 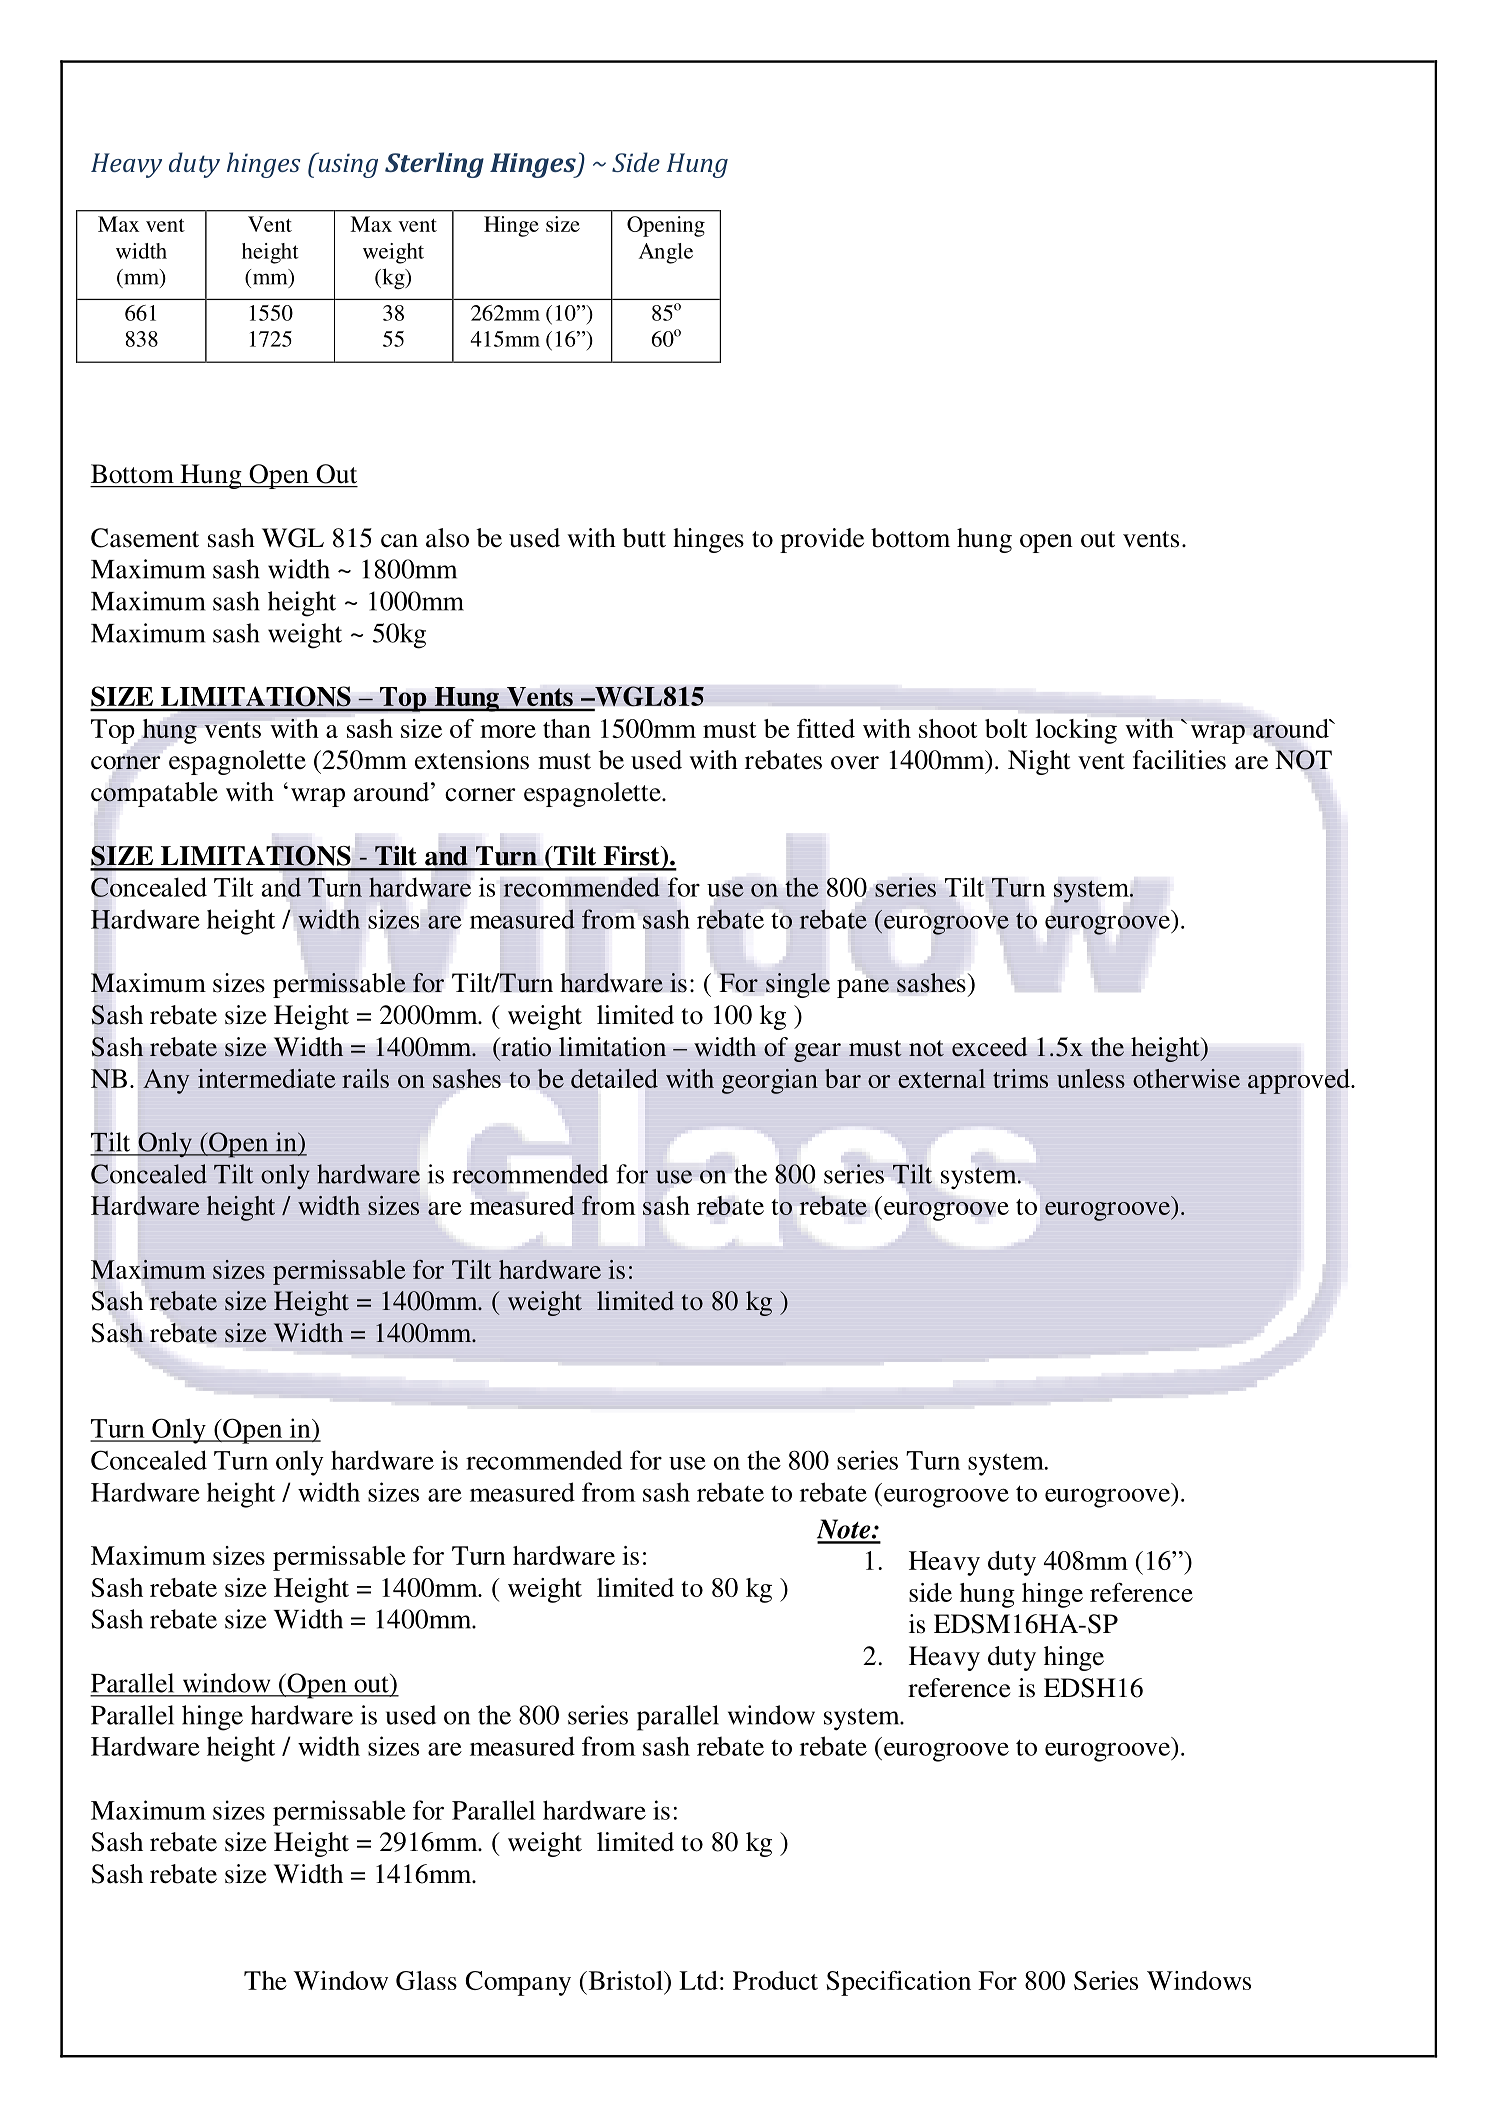 I want to click on georgian, so click(x=770, y=1081).
